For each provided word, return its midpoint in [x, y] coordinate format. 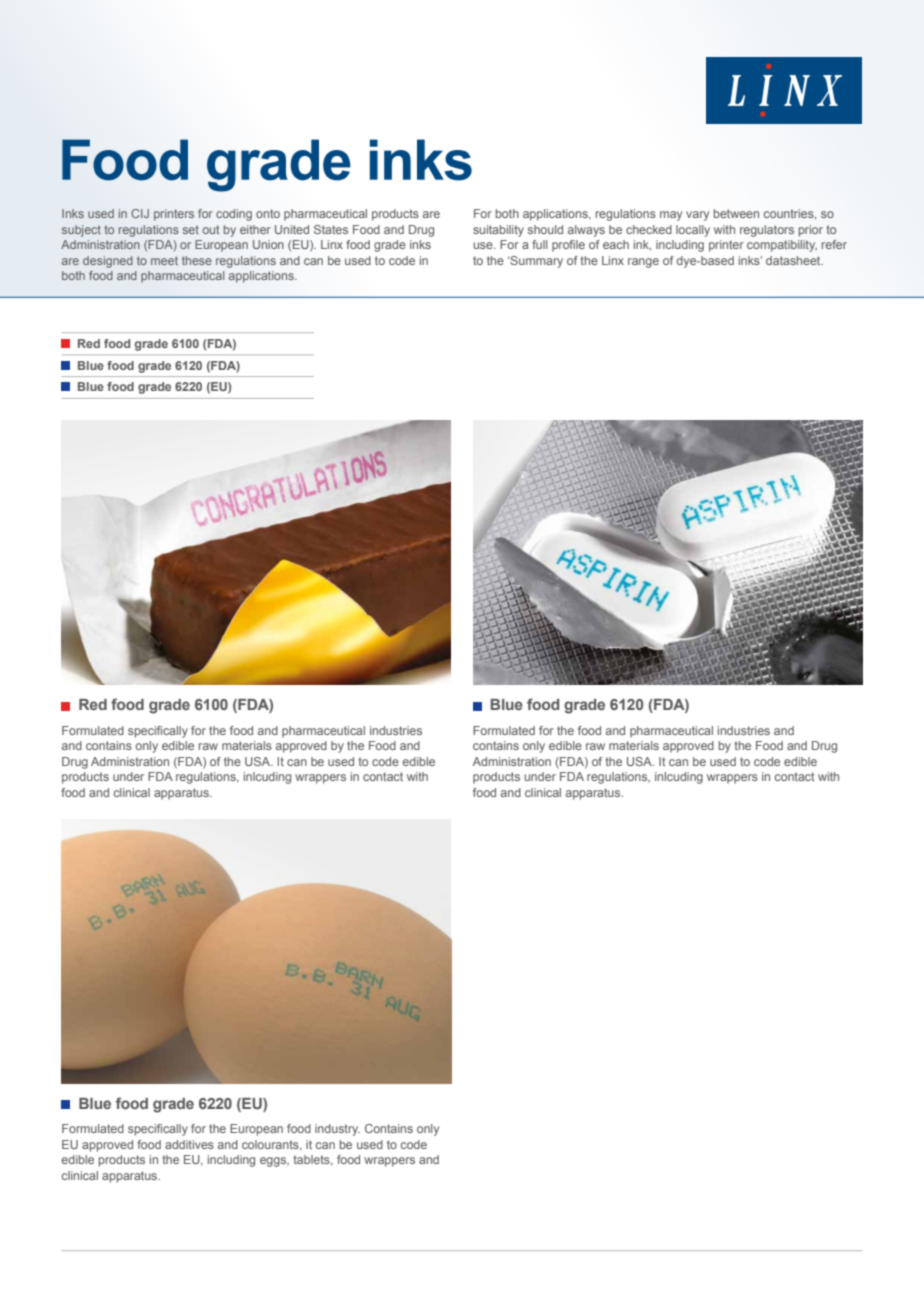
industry [337, 1130]
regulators [767, 231]
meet [164, 260]
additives [189, 1144]
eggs [274, 1162]
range [643, 263]
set [191, 229]
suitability [498, 231]
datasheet [794, 260]
